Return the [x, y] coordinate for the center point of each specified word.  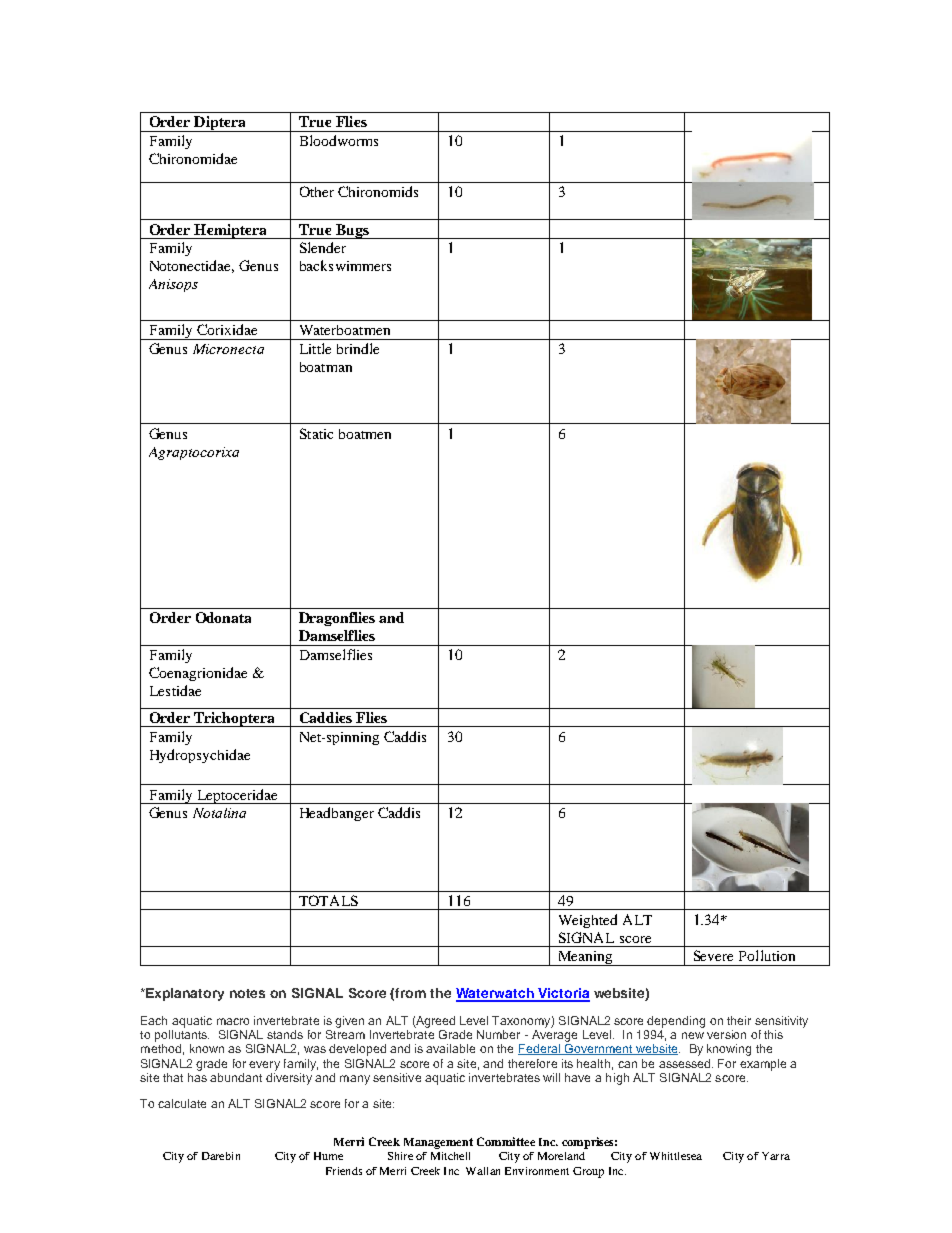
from [410, 993]
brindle [358, 348]
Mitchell [450, 1156]
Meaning [585, 958]
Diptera [220, 124]
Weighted [588, 921]
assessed [686, 1063]
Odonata [223, 617]
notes [247, 993]
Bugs [352, 231]
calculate [182, 1103]
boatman [326, 367]
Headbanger [337, 814]
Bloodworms [339, 140]
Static [316, 433]
